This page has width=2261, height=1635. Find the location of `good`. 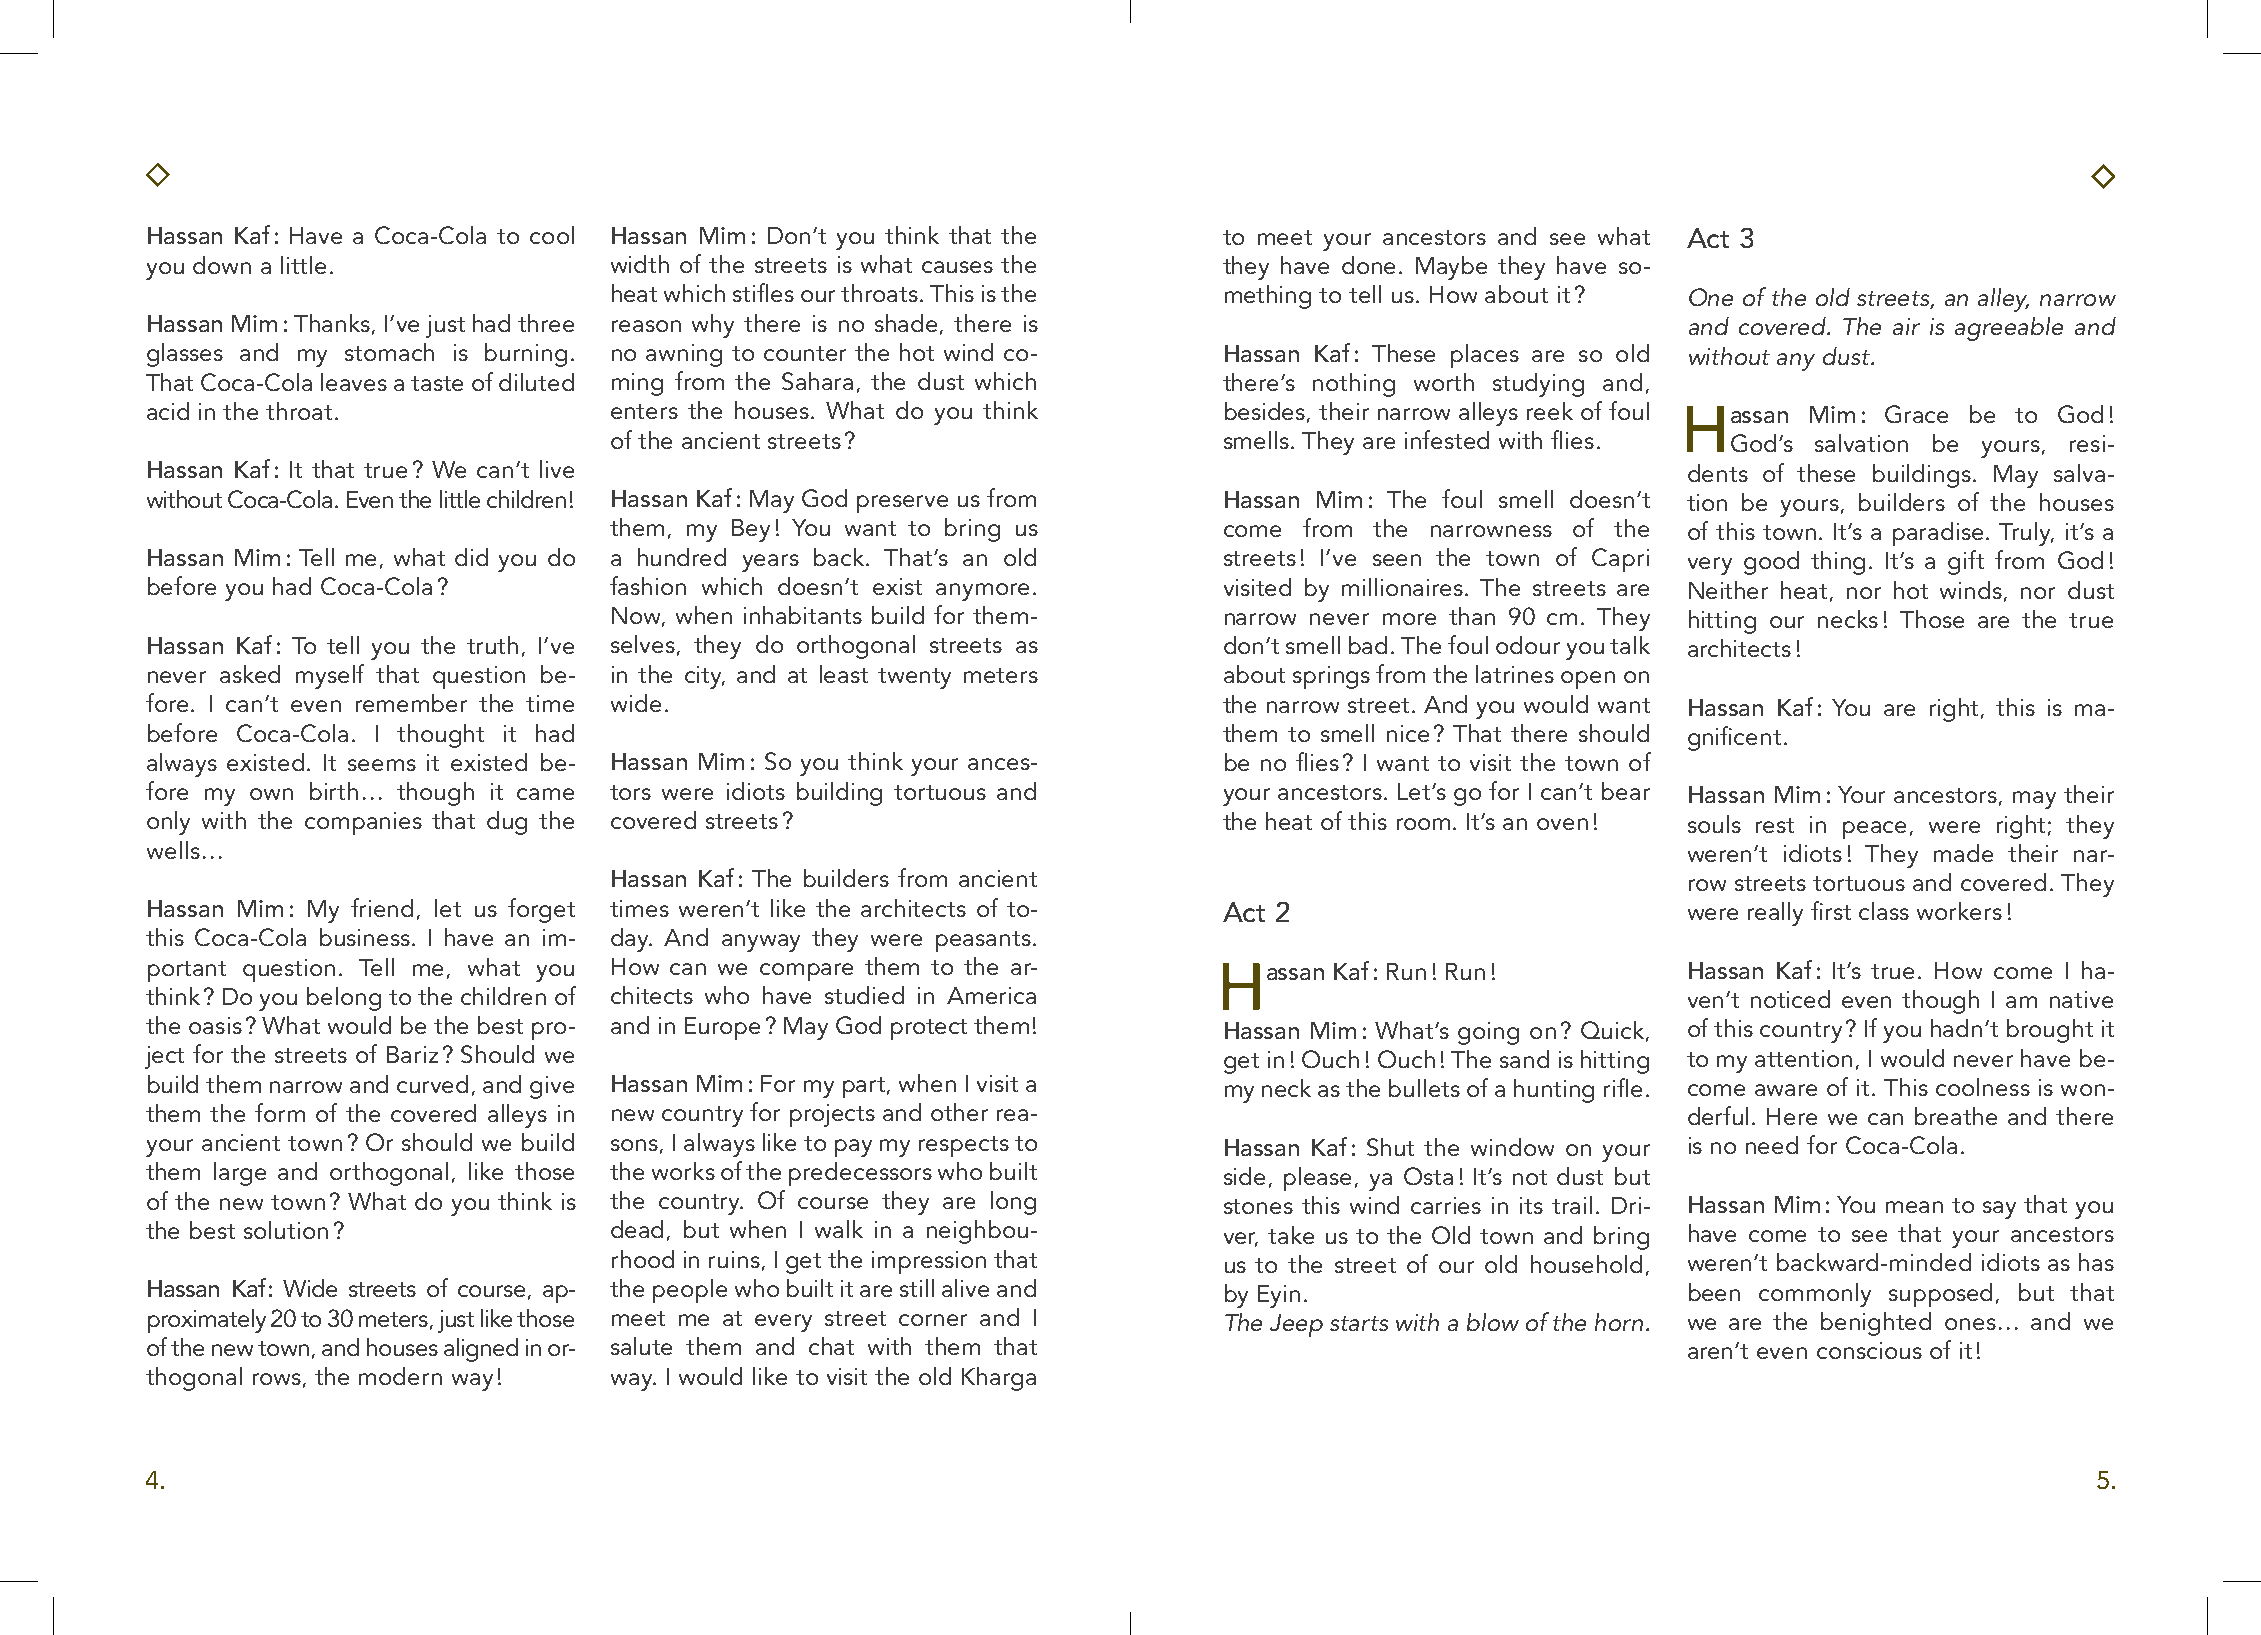

good is located at coordinates (1771, 563).
